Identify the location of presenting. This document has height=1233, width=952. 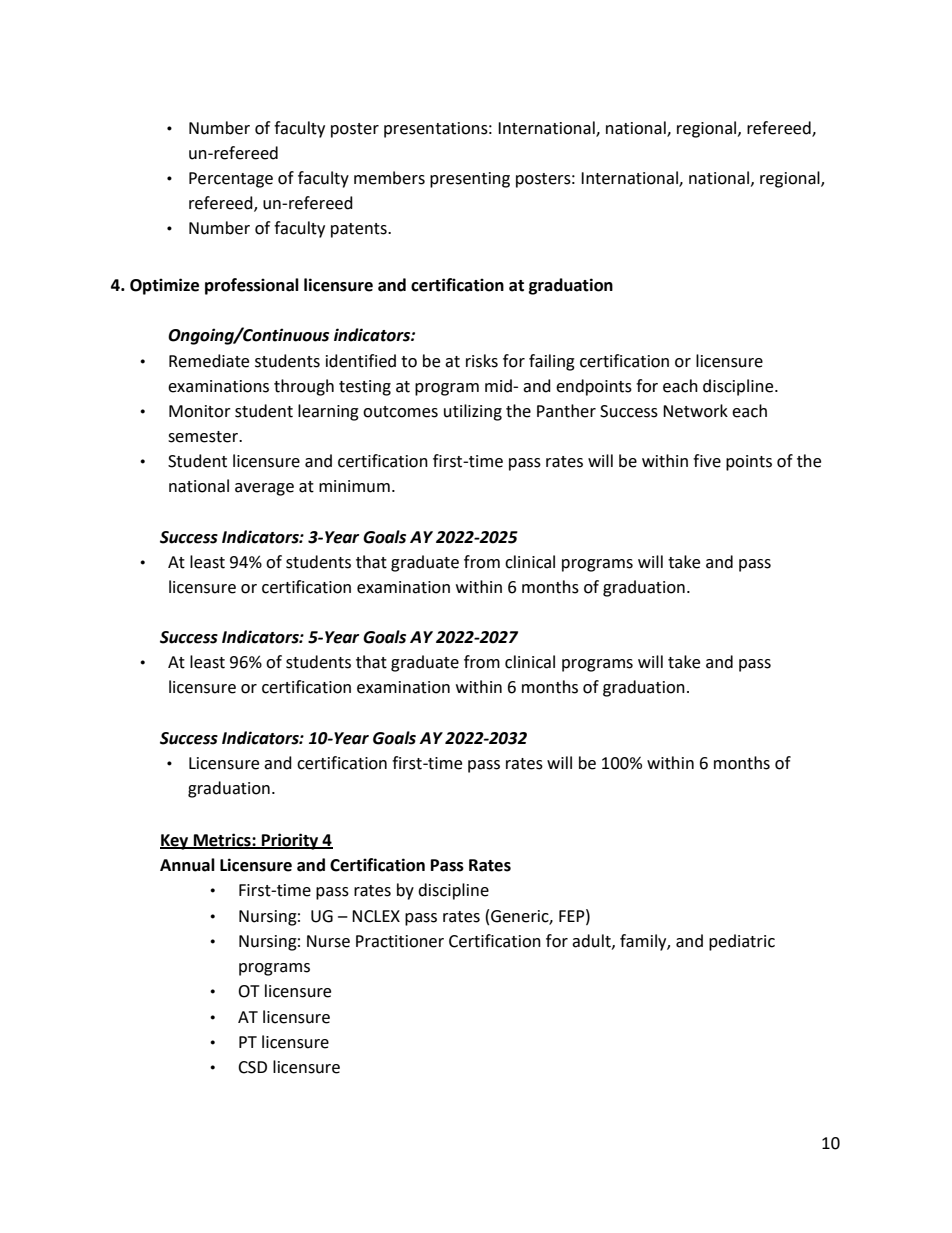
(470, 180).
